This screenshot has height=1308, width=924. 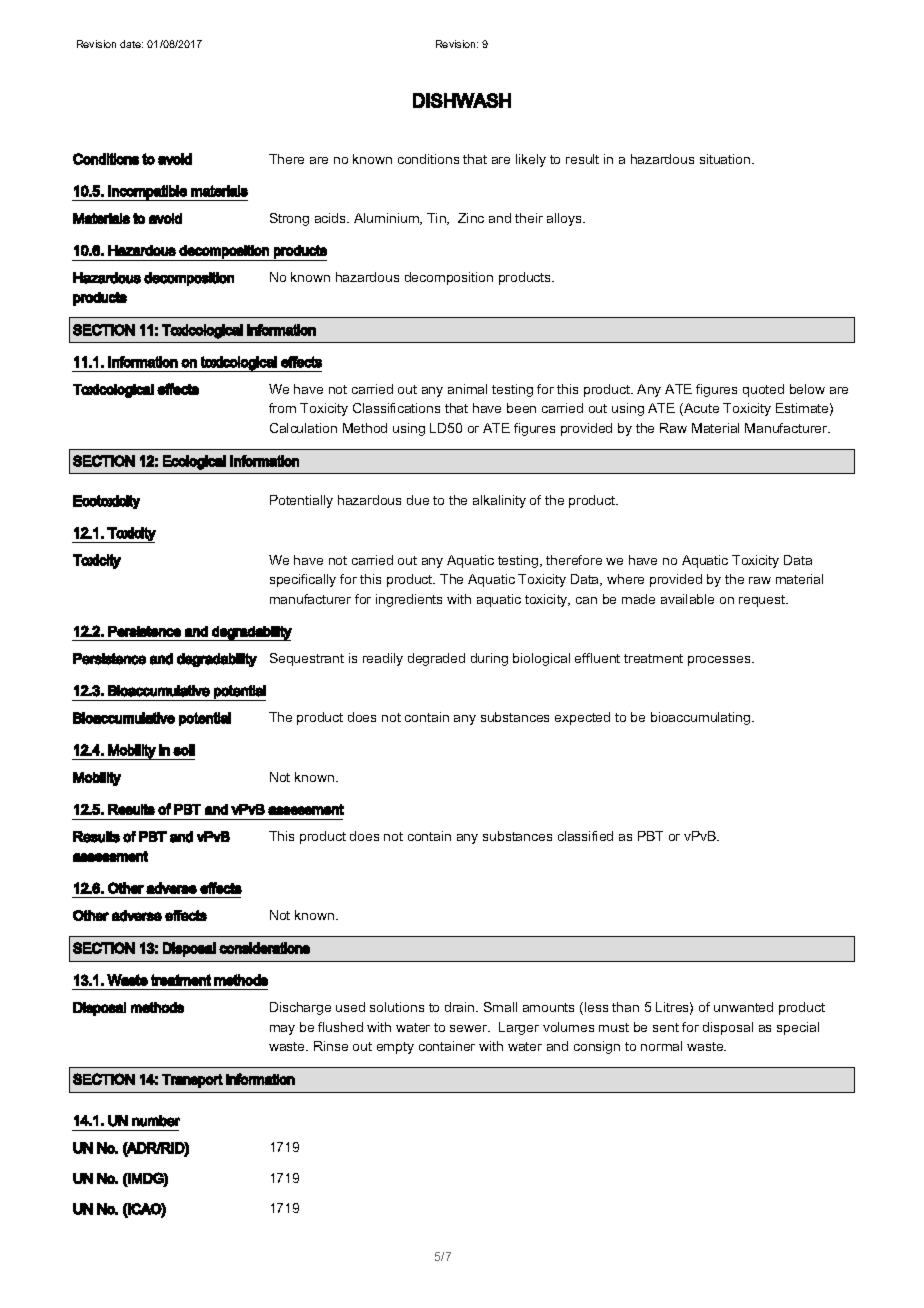 What do you see at coordinates (192, 1081) in the screenshot?
I see `Transport` at bounding box center [192, 1081].
